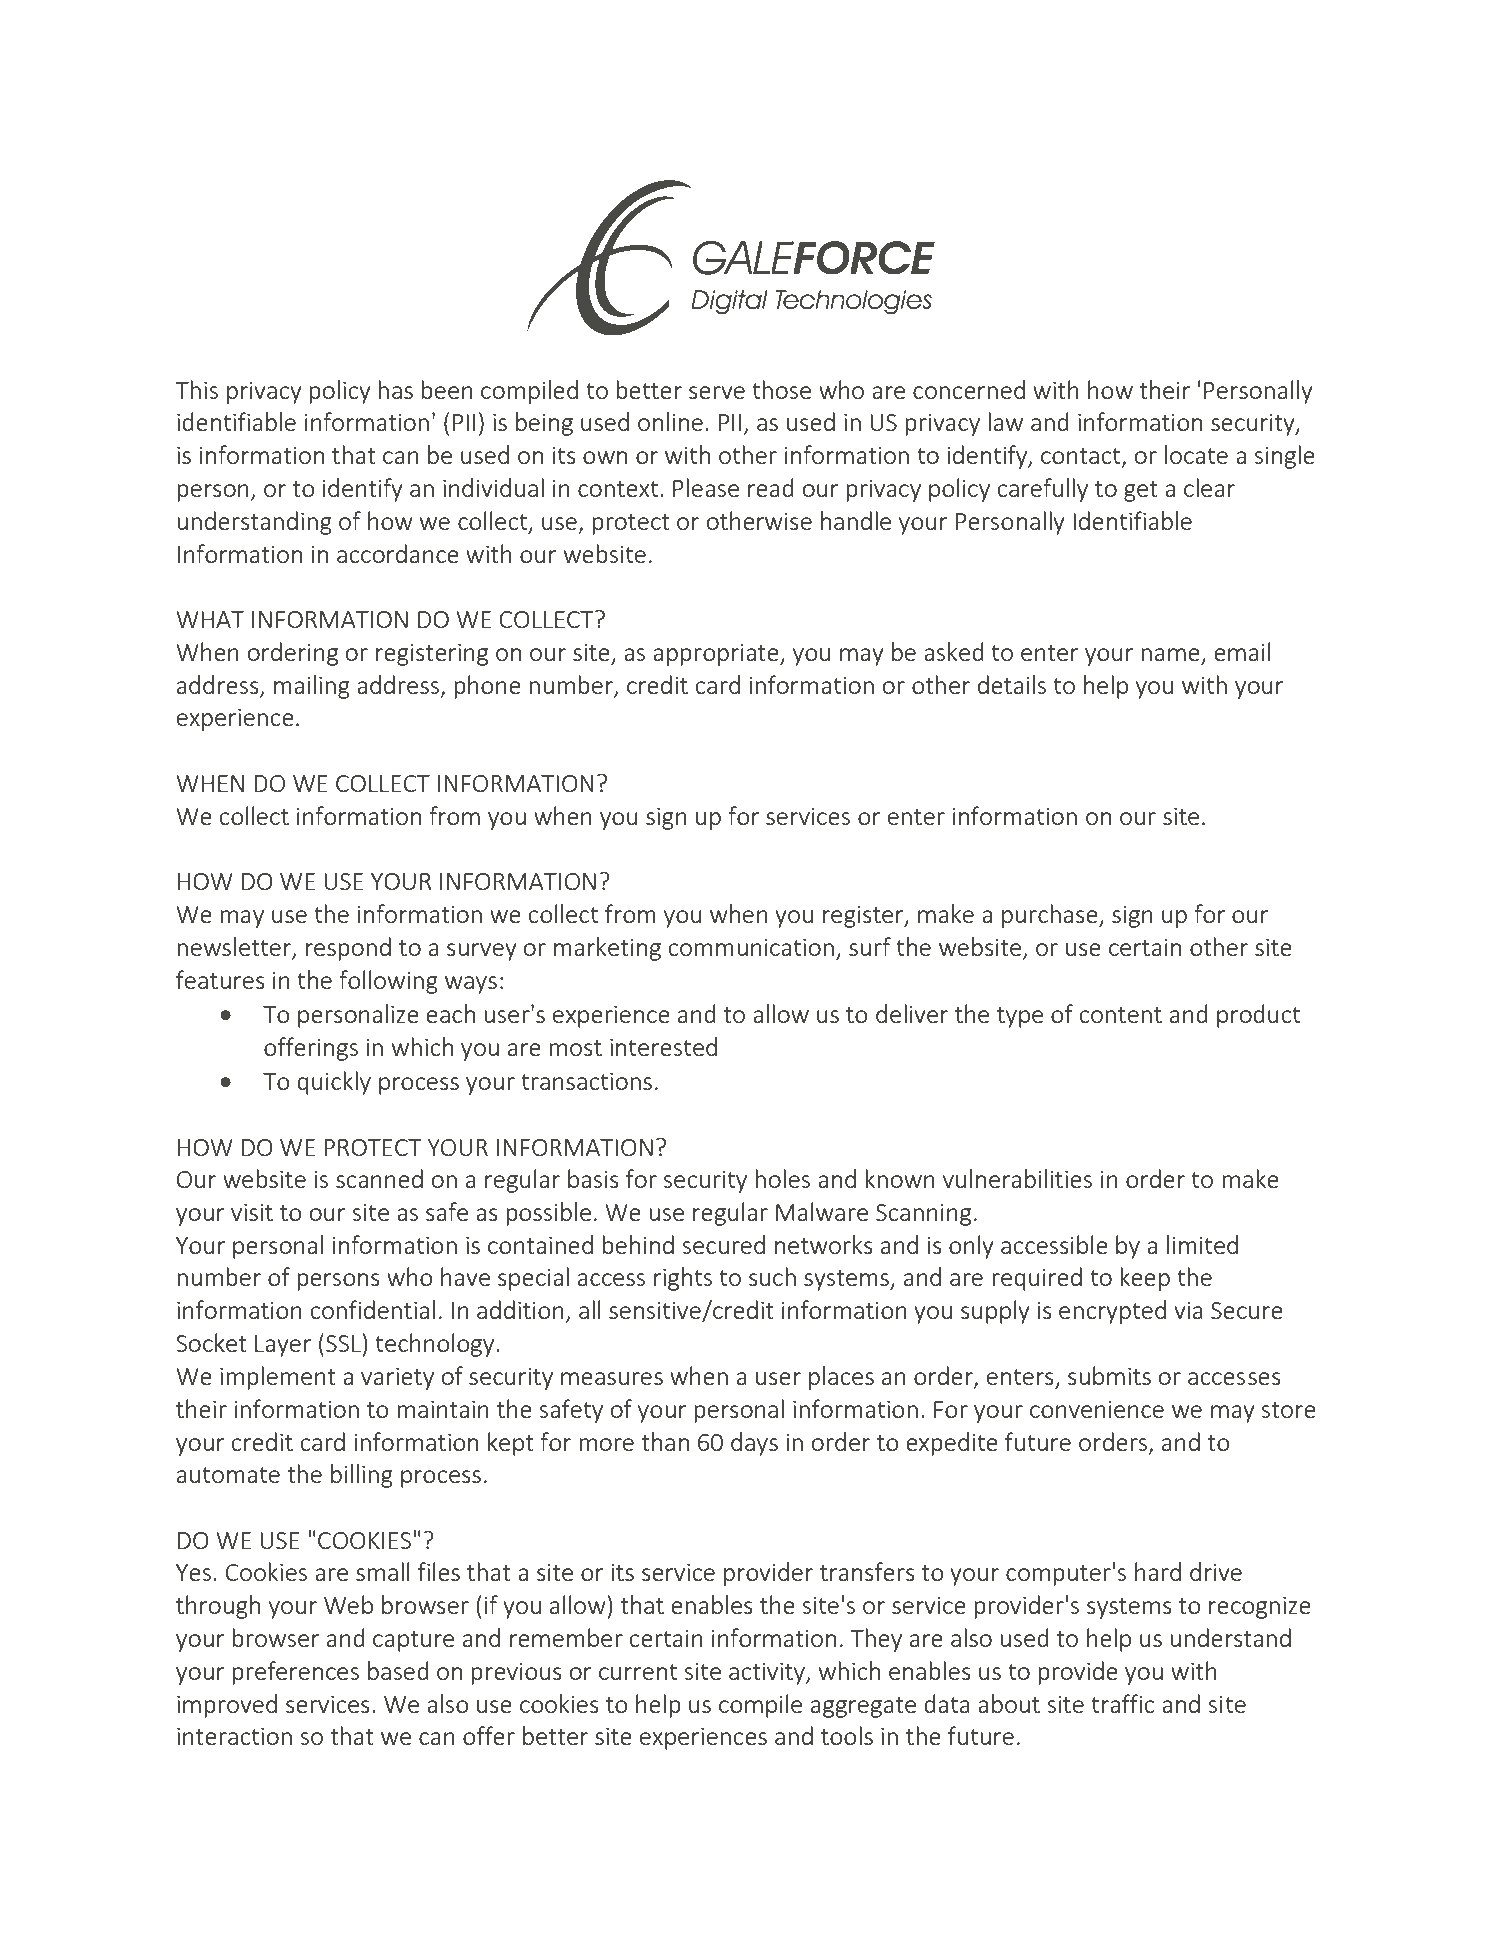  Describe the element at coordinates (751, 947) in the screenshot. I see `communication` at that location.
